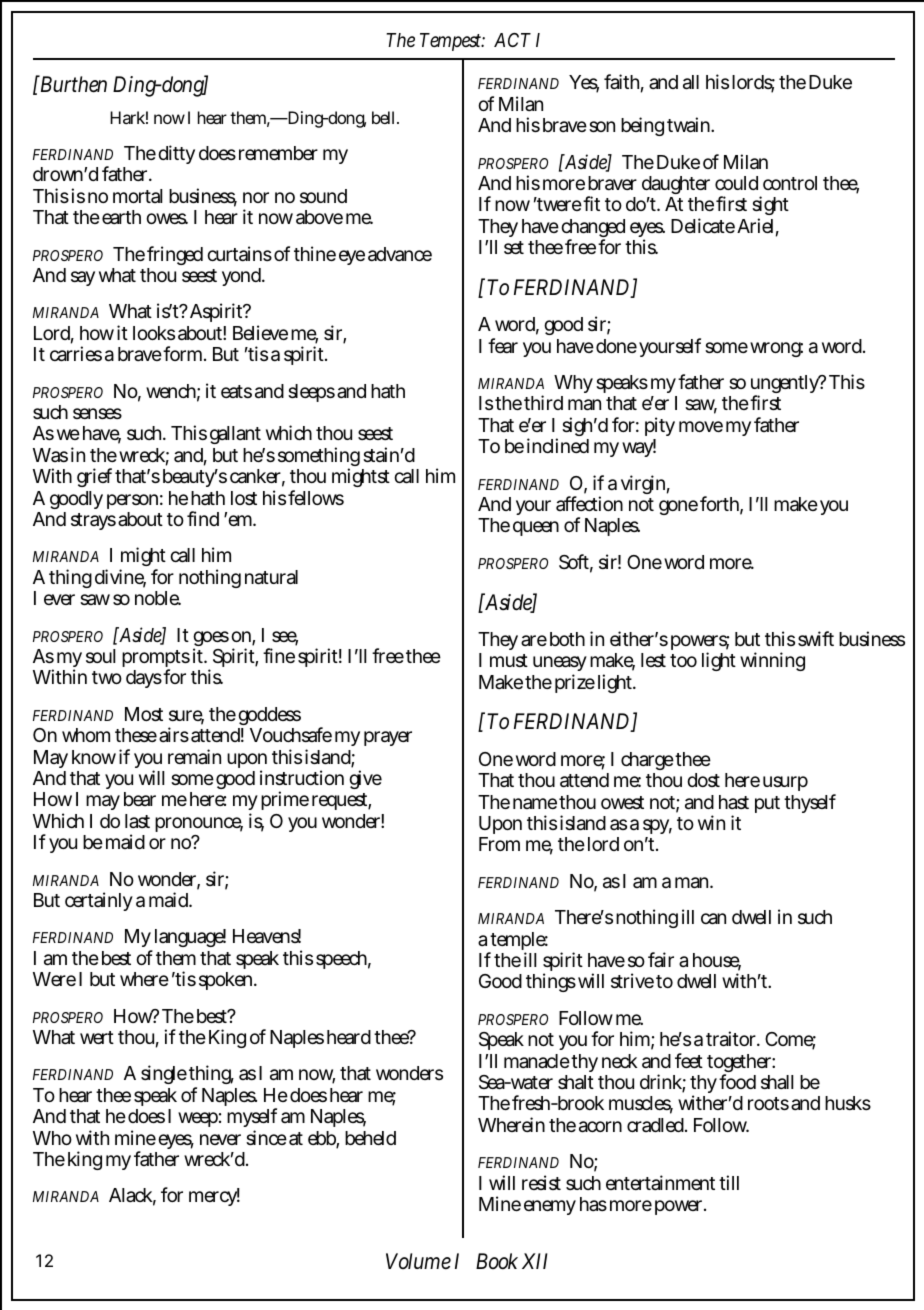 This screenshot has height=1310, width=924. What do you see at coordinates (94, 477) in the screenshot?
I see `grief` at bounding box center [94, 477].
